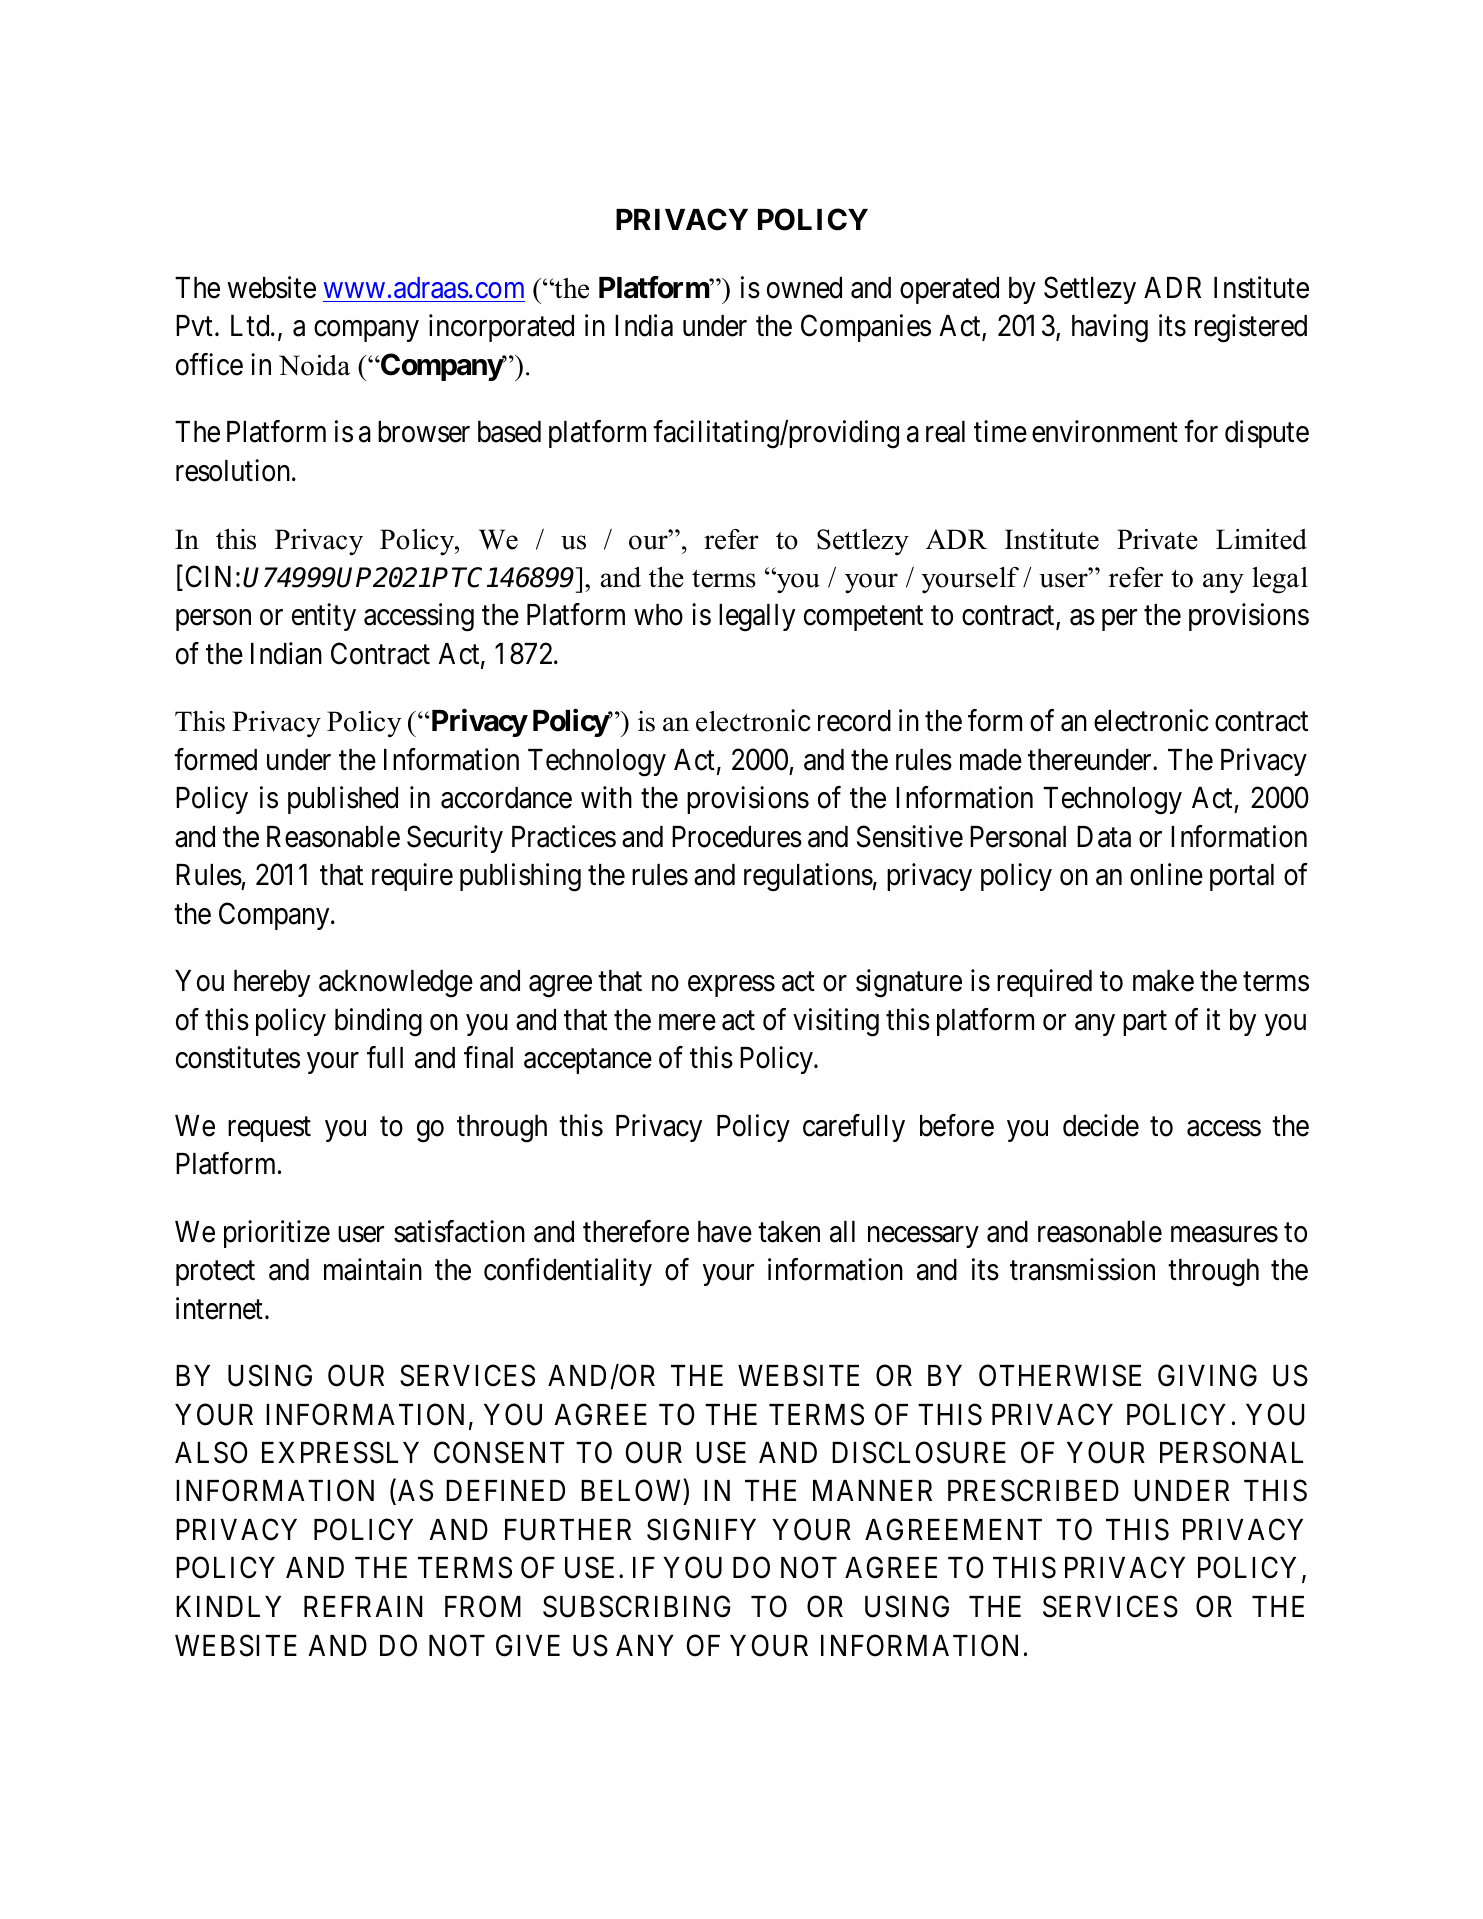 This screenshot has height=1919, width=1483. Describe the element at coordinates (343, 800) in the screenshot. I see `published` at that location.
